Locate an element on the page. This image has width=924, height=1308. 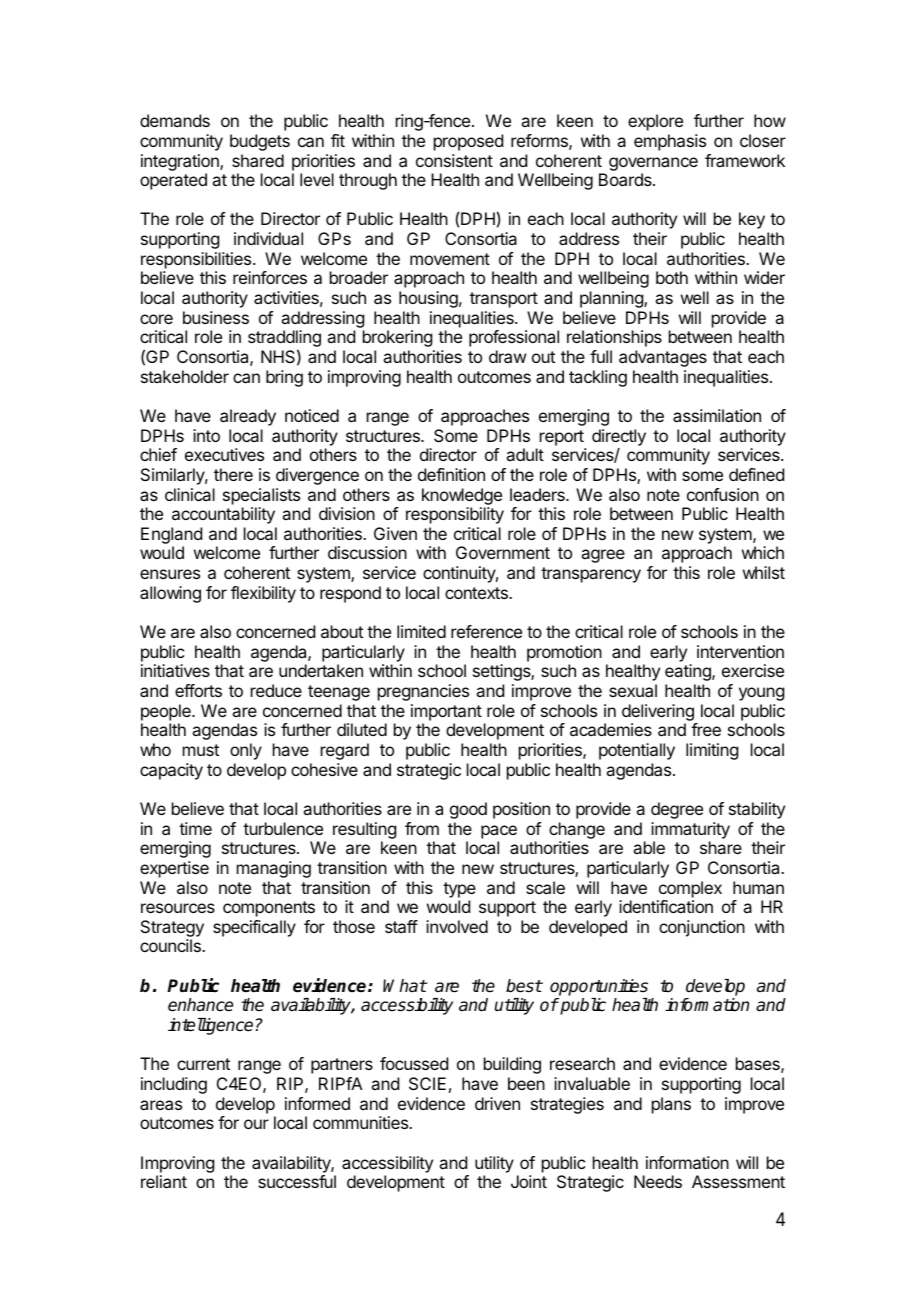
reference is located at coordinates (486, 631).
